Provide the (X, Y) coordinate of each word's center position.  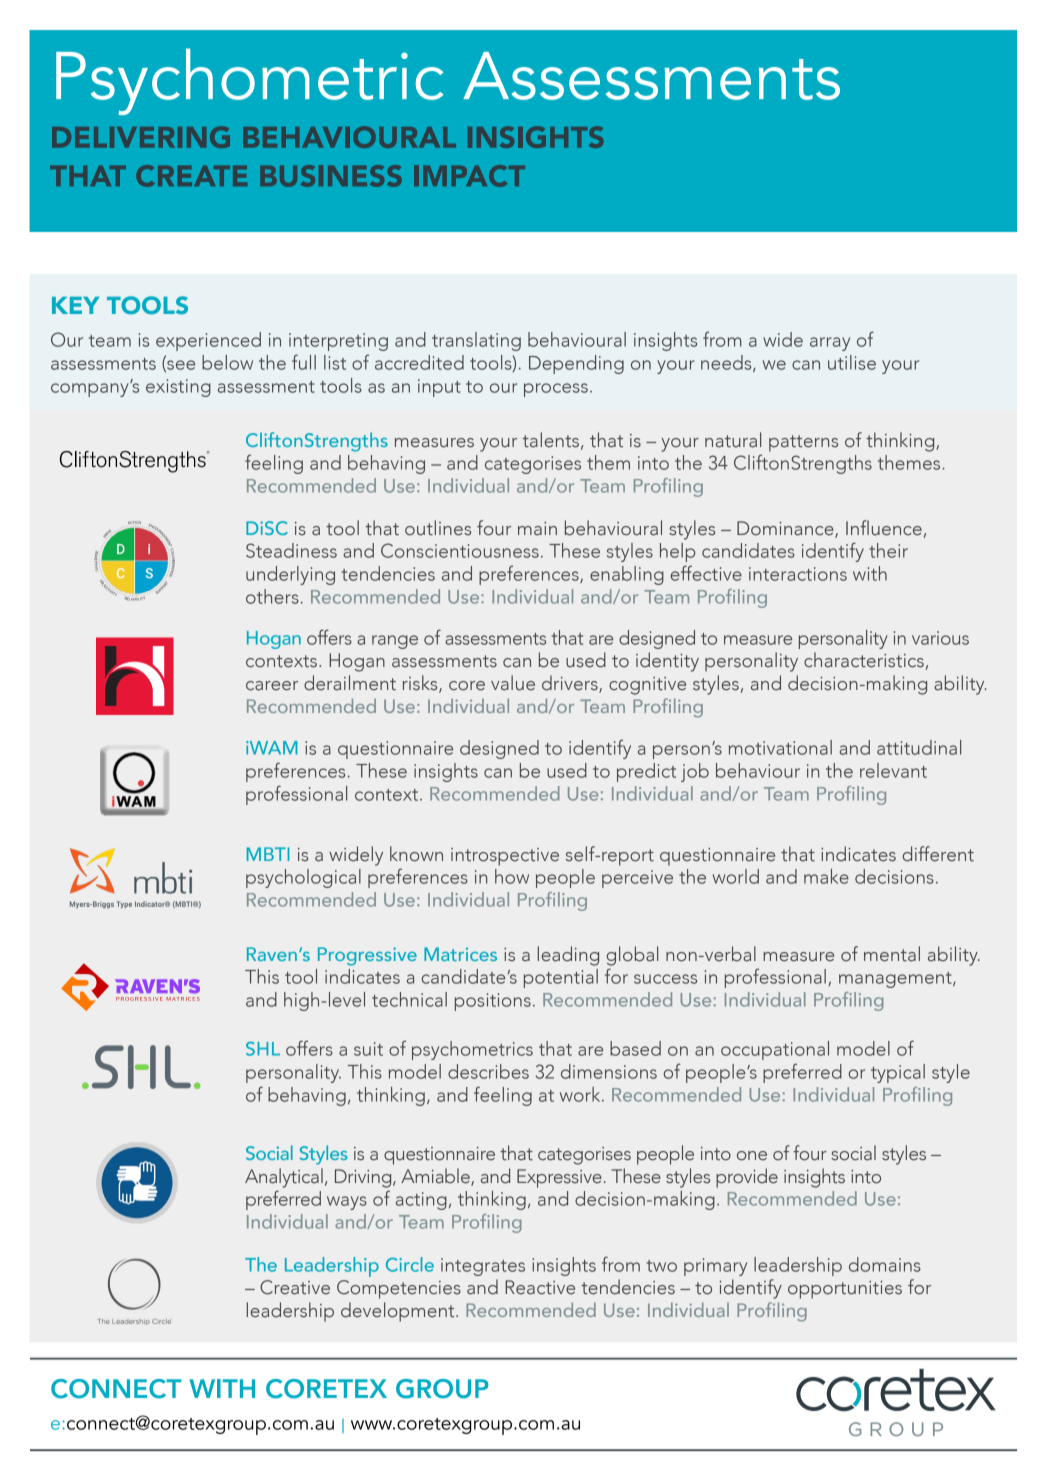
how (512, 876)
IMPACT (469, 176)
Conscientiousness (460, 550)
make (826, 876)
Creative (295, 1287)
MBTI (268, 854)
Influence (884, 528)
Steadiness (291, 550)
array (830, 344)
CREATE (191, 176)
